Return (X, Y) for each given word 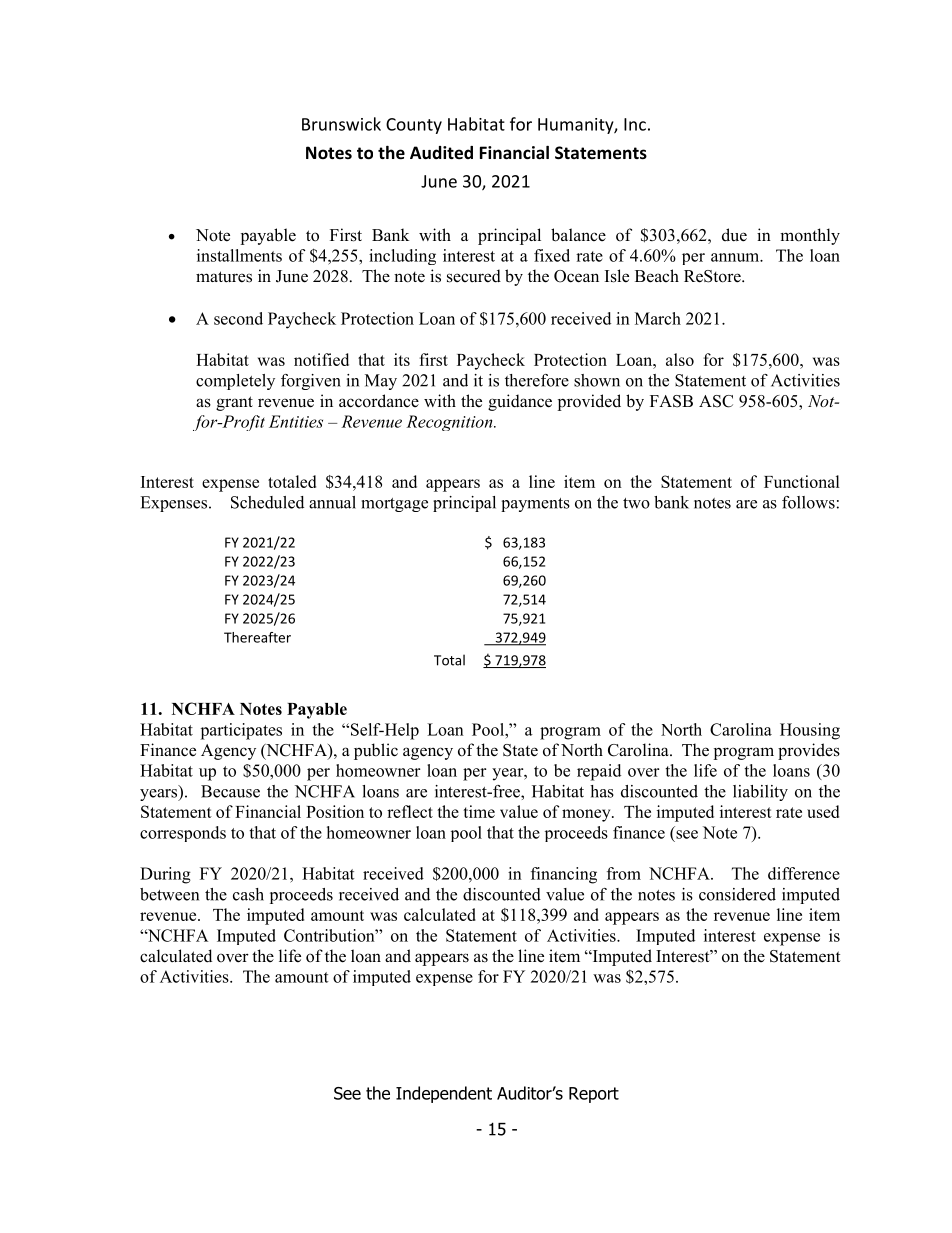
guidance (520, 402)
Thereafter (257, 637)
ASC (716, 401)
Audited (441, 153)
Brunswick (341, 124)
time (479, 811)
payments (535, 505)
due (734, 235)
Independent (444, 1094)
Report (594, 1095)
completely (235, 382)
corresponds (183, 834)
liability (760, 793)
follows (808, 502)
